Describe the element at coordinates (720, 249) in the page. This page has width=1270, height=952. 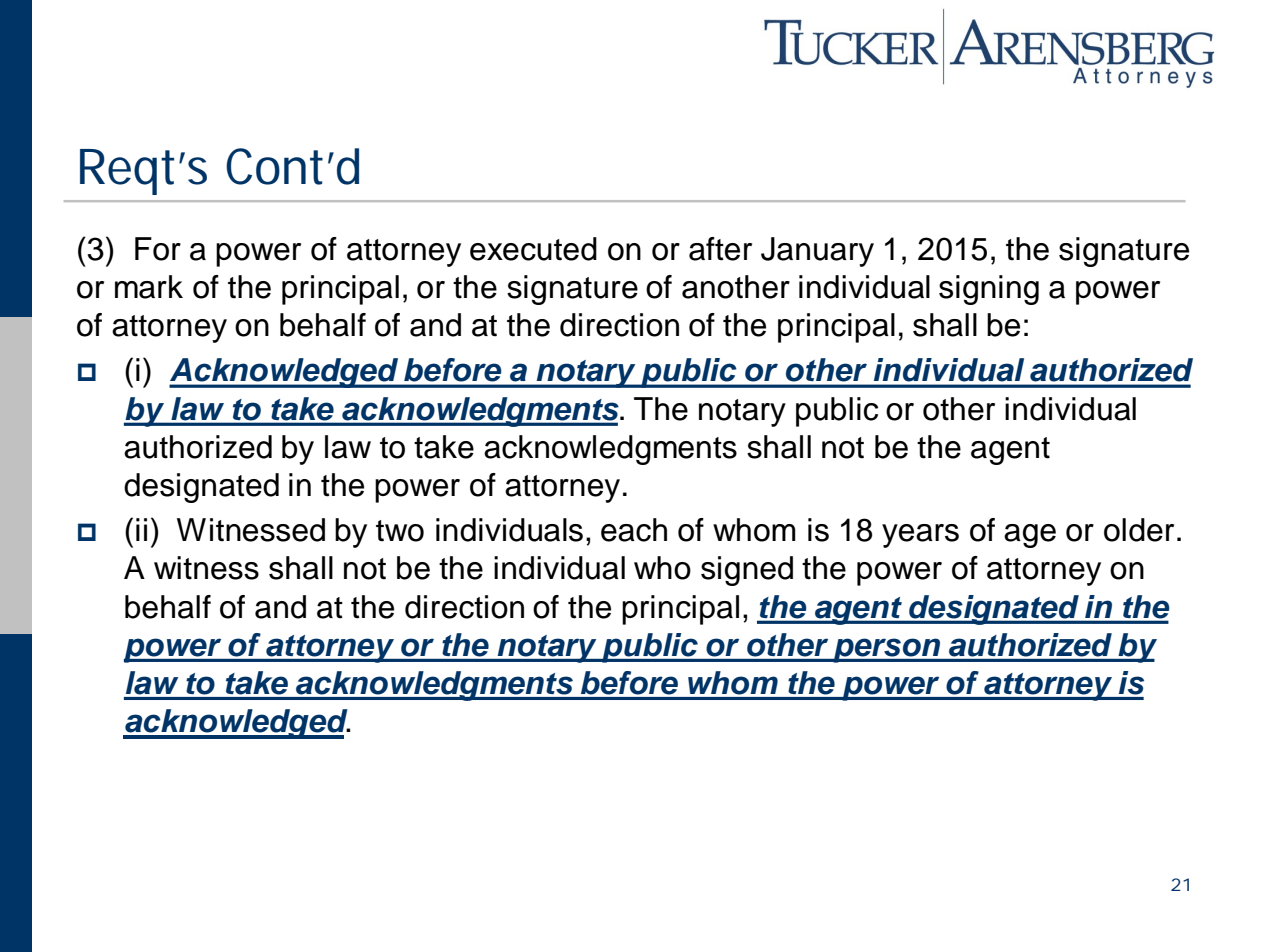
I see `after` at that location.
